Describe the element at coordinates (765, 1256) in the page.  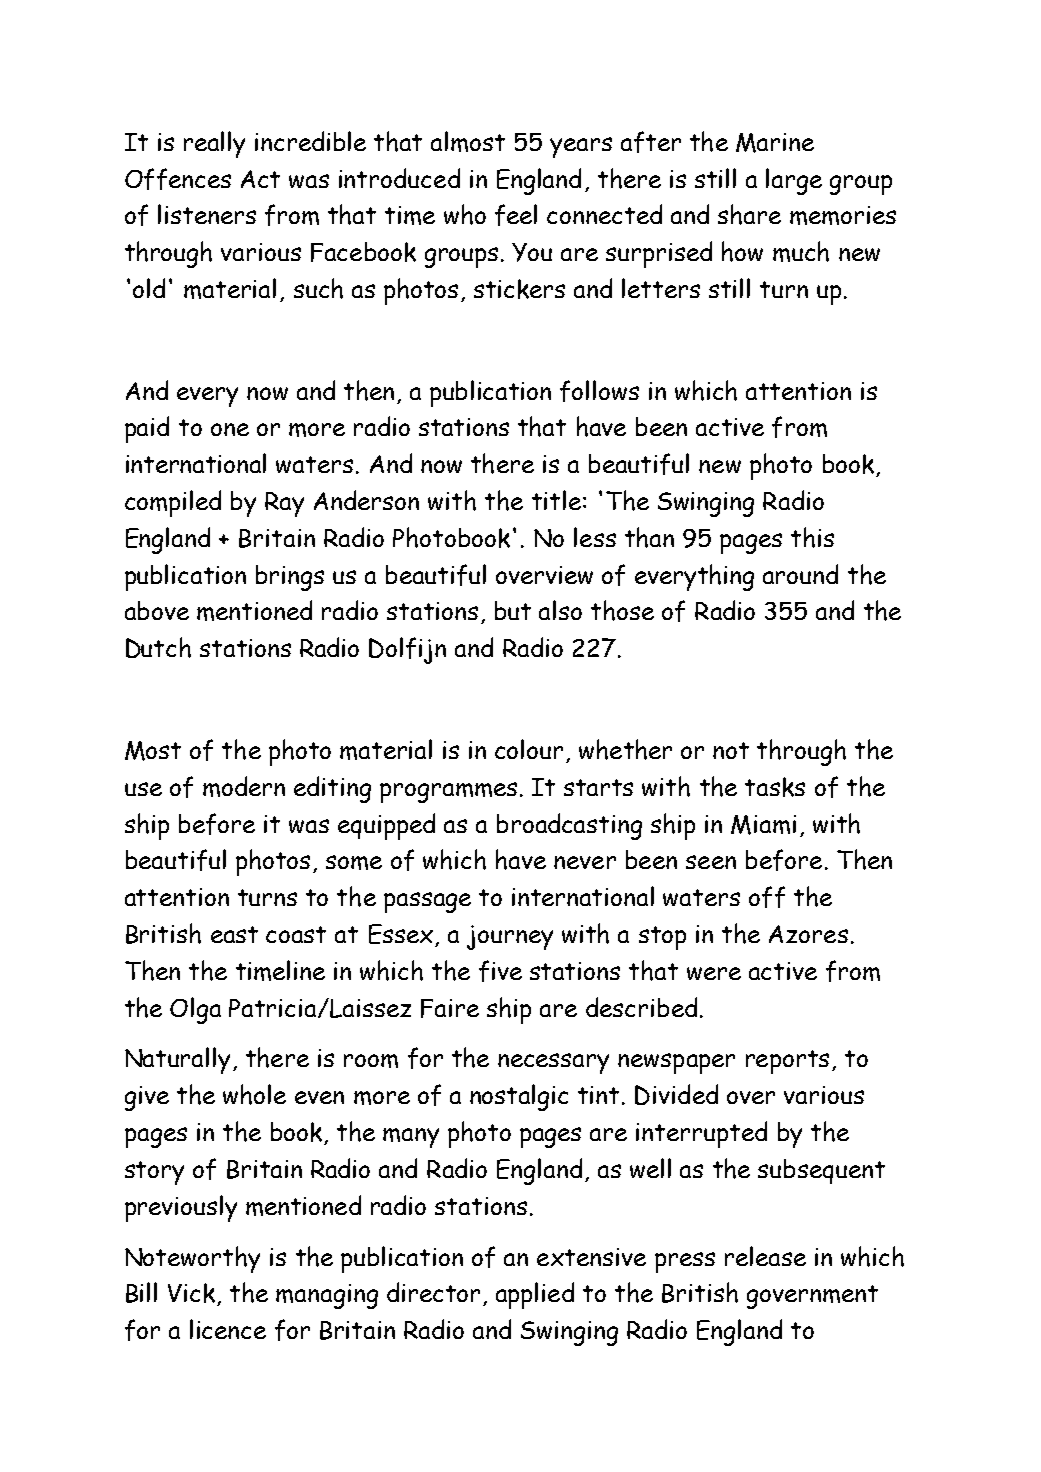
I see `release` at that location.
